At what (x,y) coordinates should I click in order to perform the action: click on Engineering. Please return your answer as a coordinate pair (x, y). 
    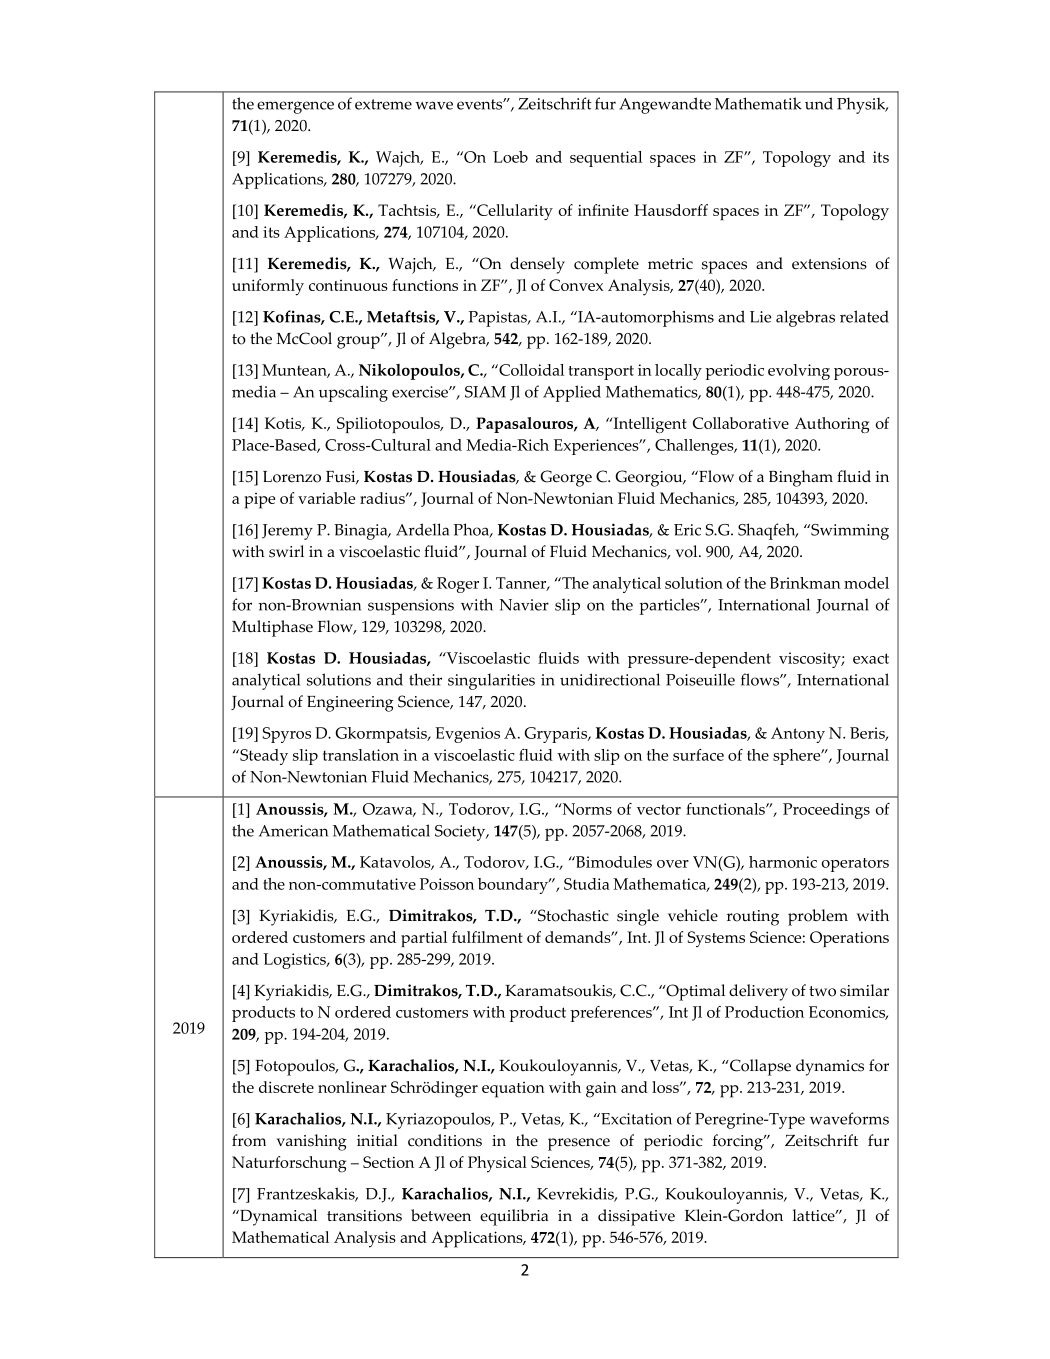
    Looking at the image, I should click on (350, 704).
